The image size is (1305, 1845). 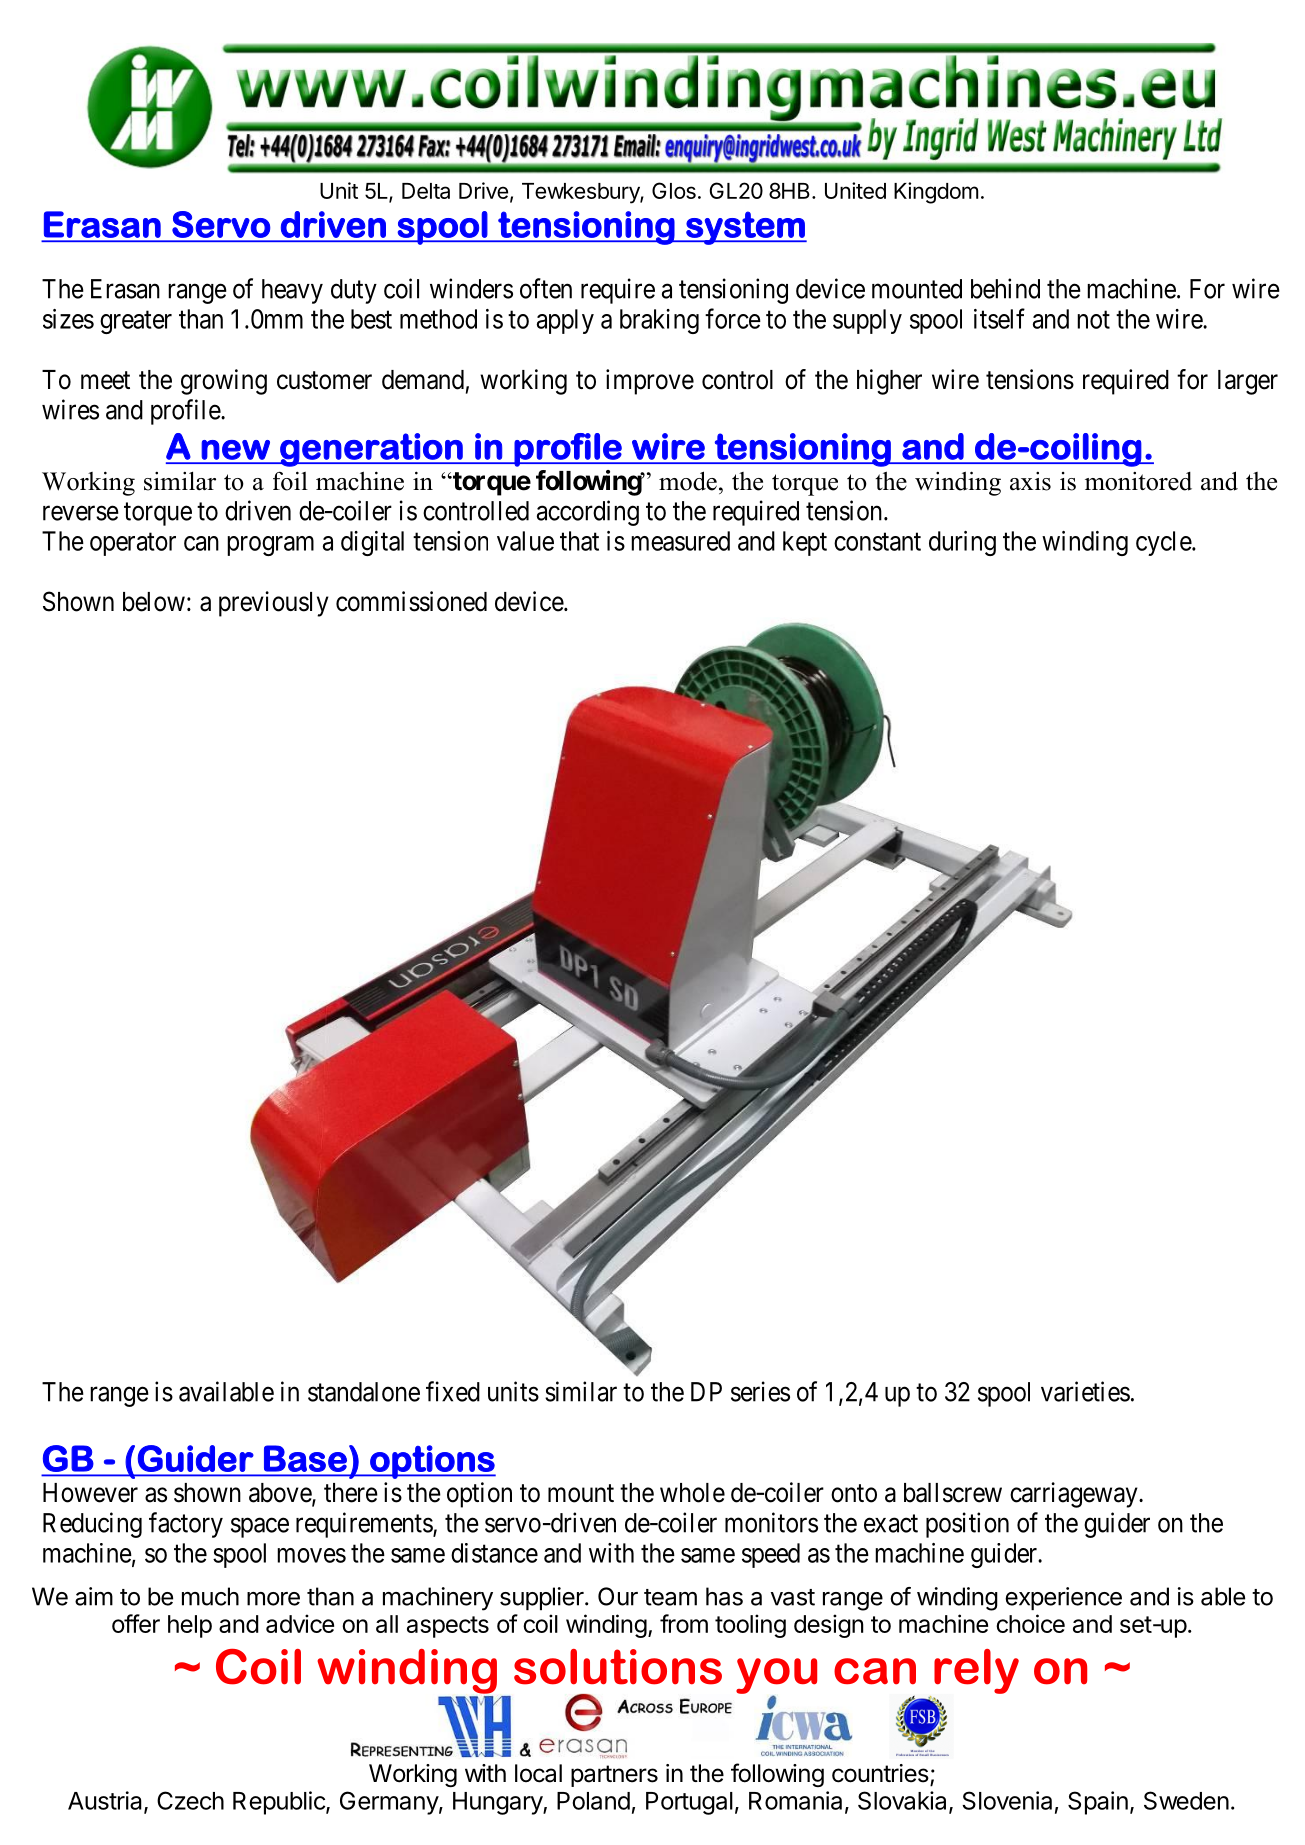 What do you see at coordinates (745, 228) in the screenshot?
I see `system` at bounding box center [745, 228].
